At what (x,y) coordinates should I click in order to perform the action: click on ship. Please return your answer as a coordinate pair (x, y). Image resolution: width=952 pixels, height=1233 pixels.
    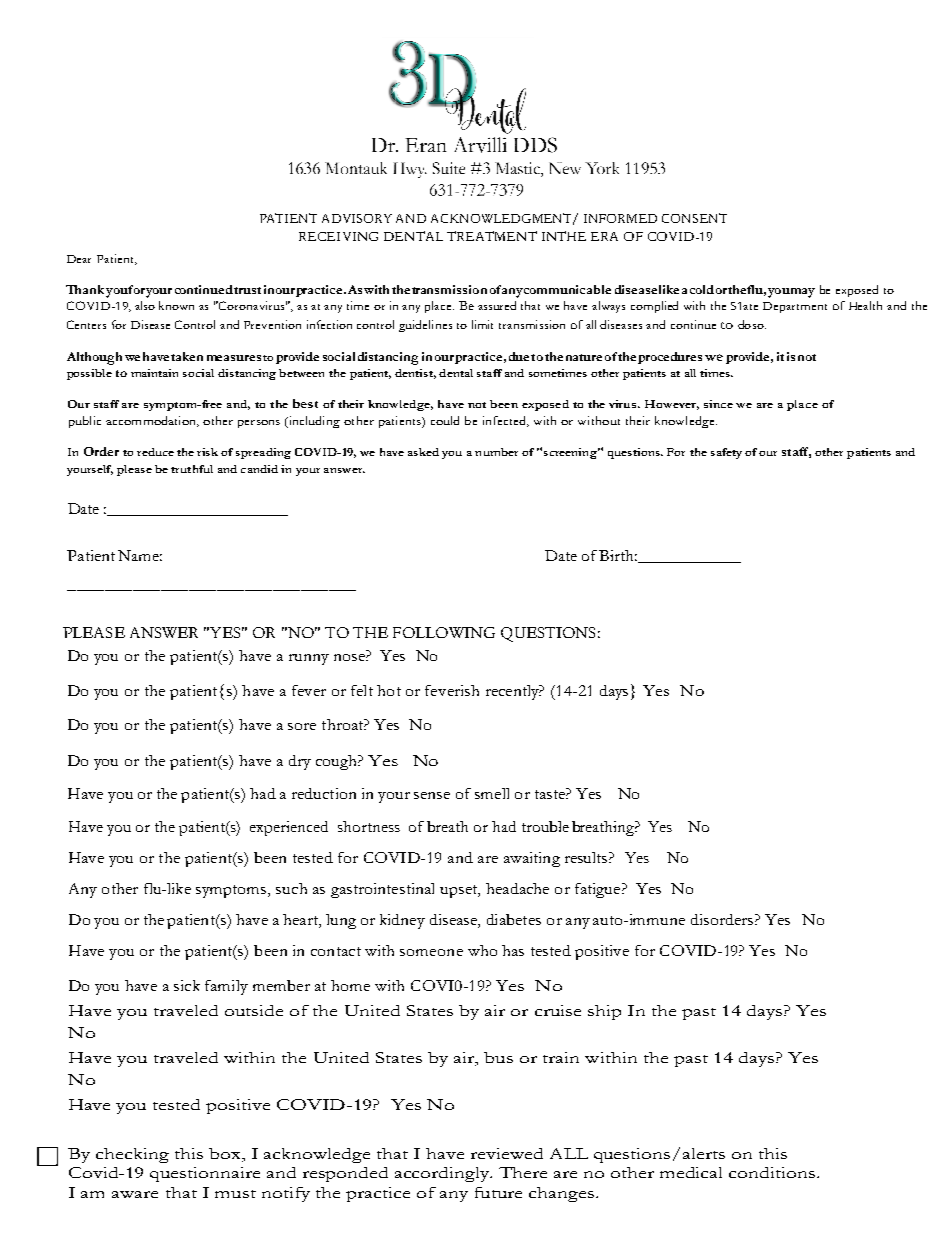
    Looking at the image, I should click on (604, 1012).
